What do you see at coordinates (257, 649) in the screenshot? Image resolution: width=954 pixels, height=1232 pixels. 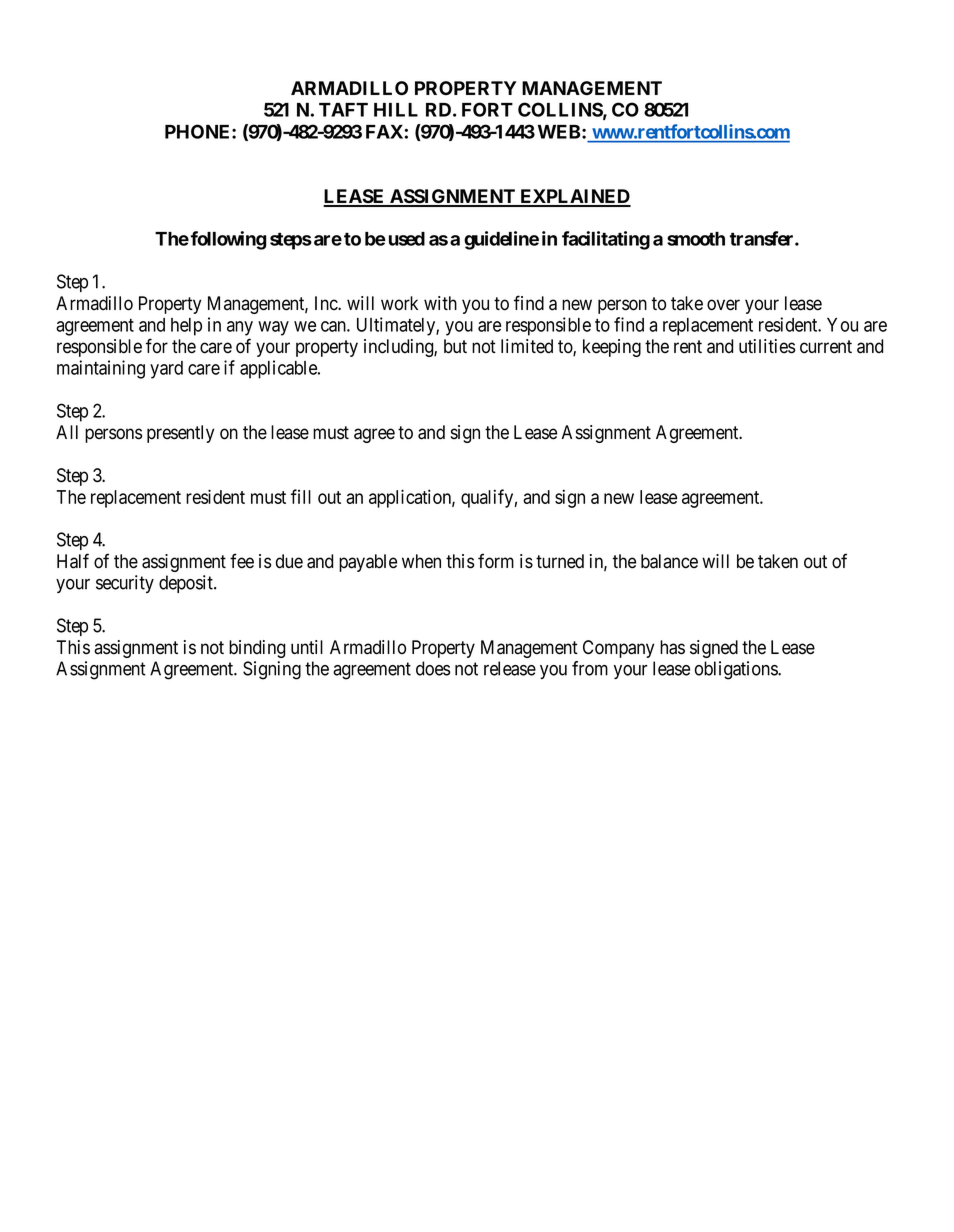 I see `binding` at bounding box center [257, 649].
